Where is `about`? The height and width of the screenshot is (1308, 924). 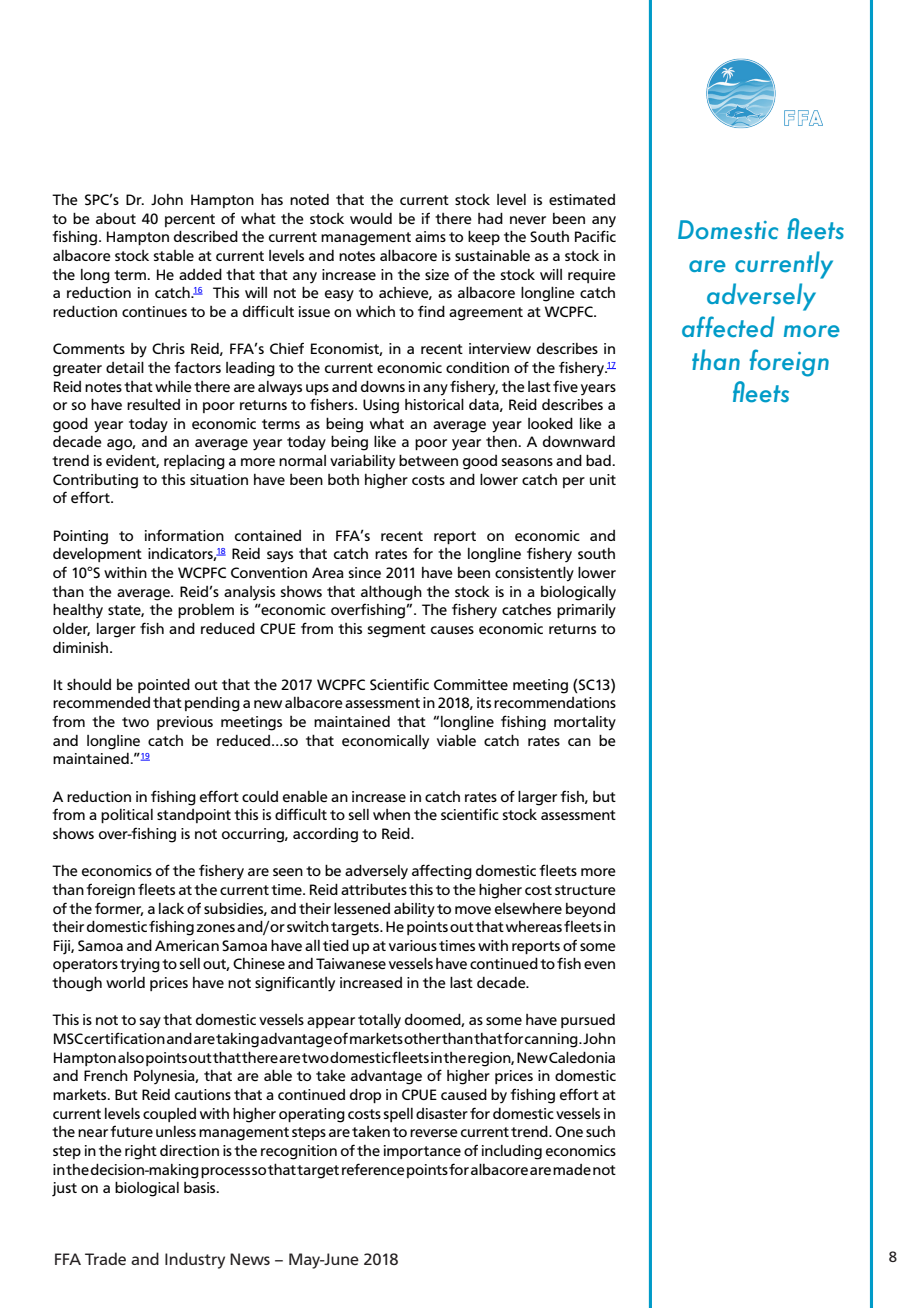
about is located at coordinates (116, 218).
